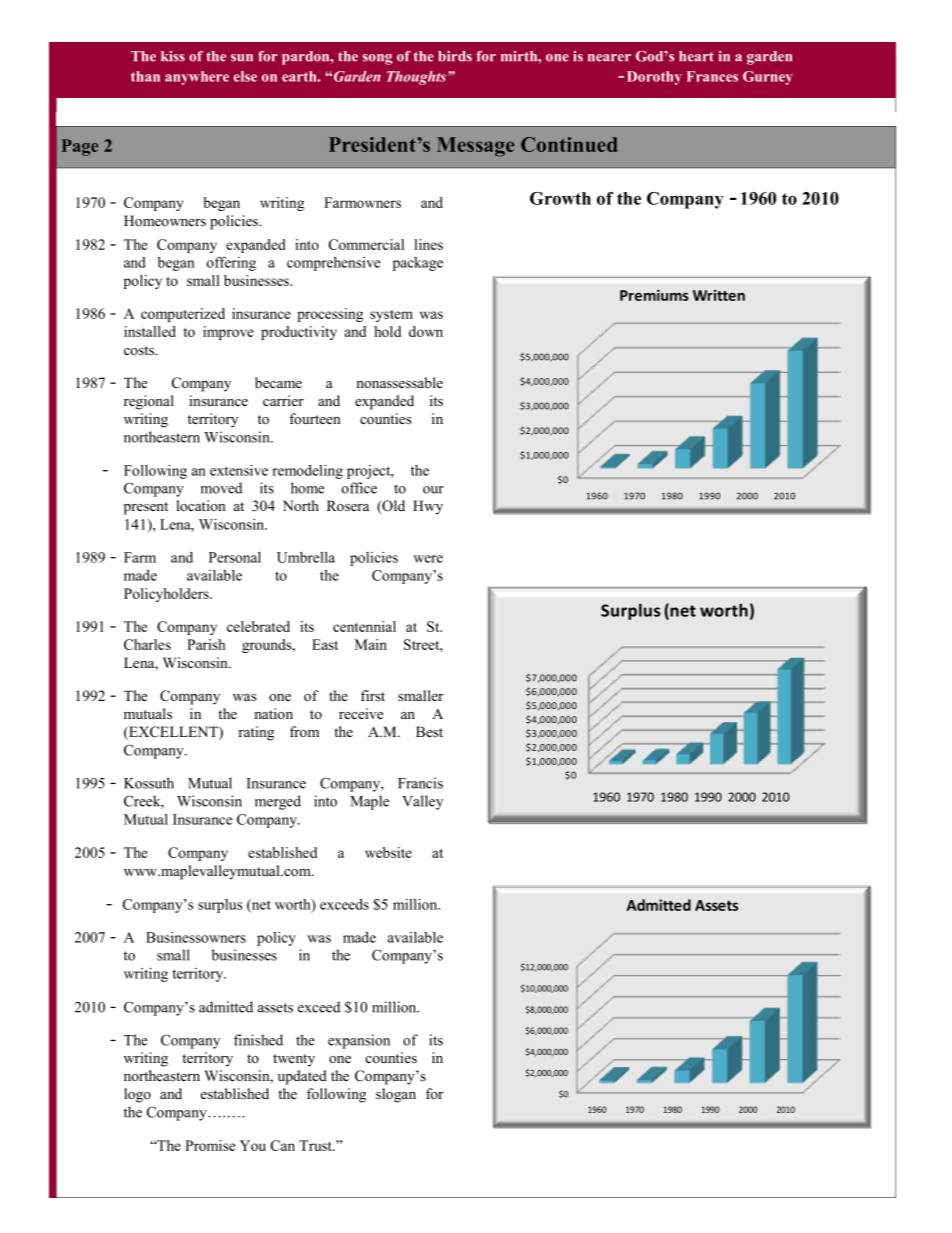 The image size is (952, 1233). Describe the element at coordinates (149, 402) in the page. I see `regional` at that location.
